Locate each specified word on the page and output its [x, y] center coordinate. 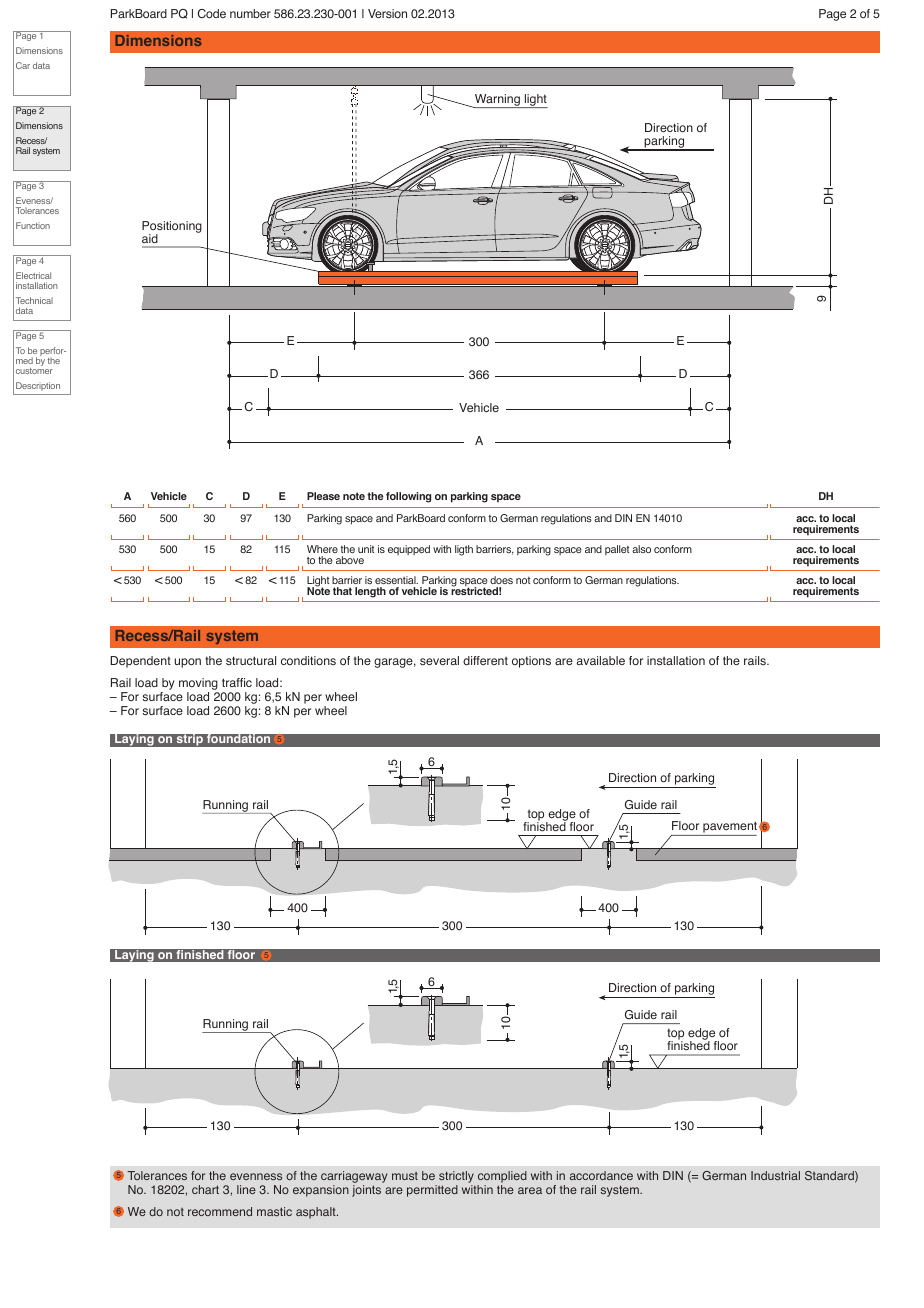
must [405, 1176]
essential [396, 582]
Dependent [140, 662]
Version [387, 13]
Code [212, 14]
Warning [497, 101]
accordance [601, 1175]
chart [205, 1189]
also [641, 549]
